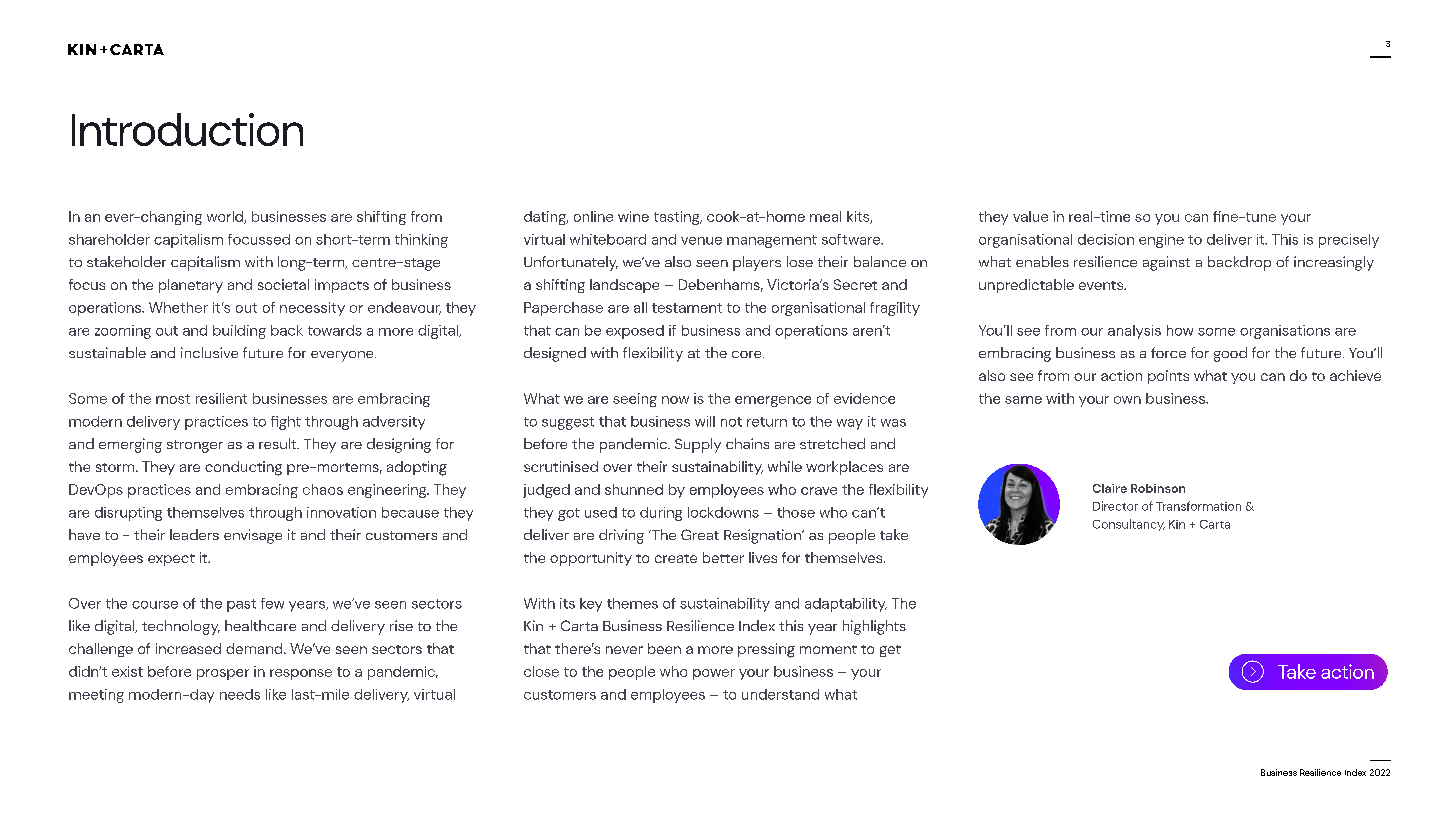 The image size is (1456, 819). I want to click on societal, so click(283, 284).
